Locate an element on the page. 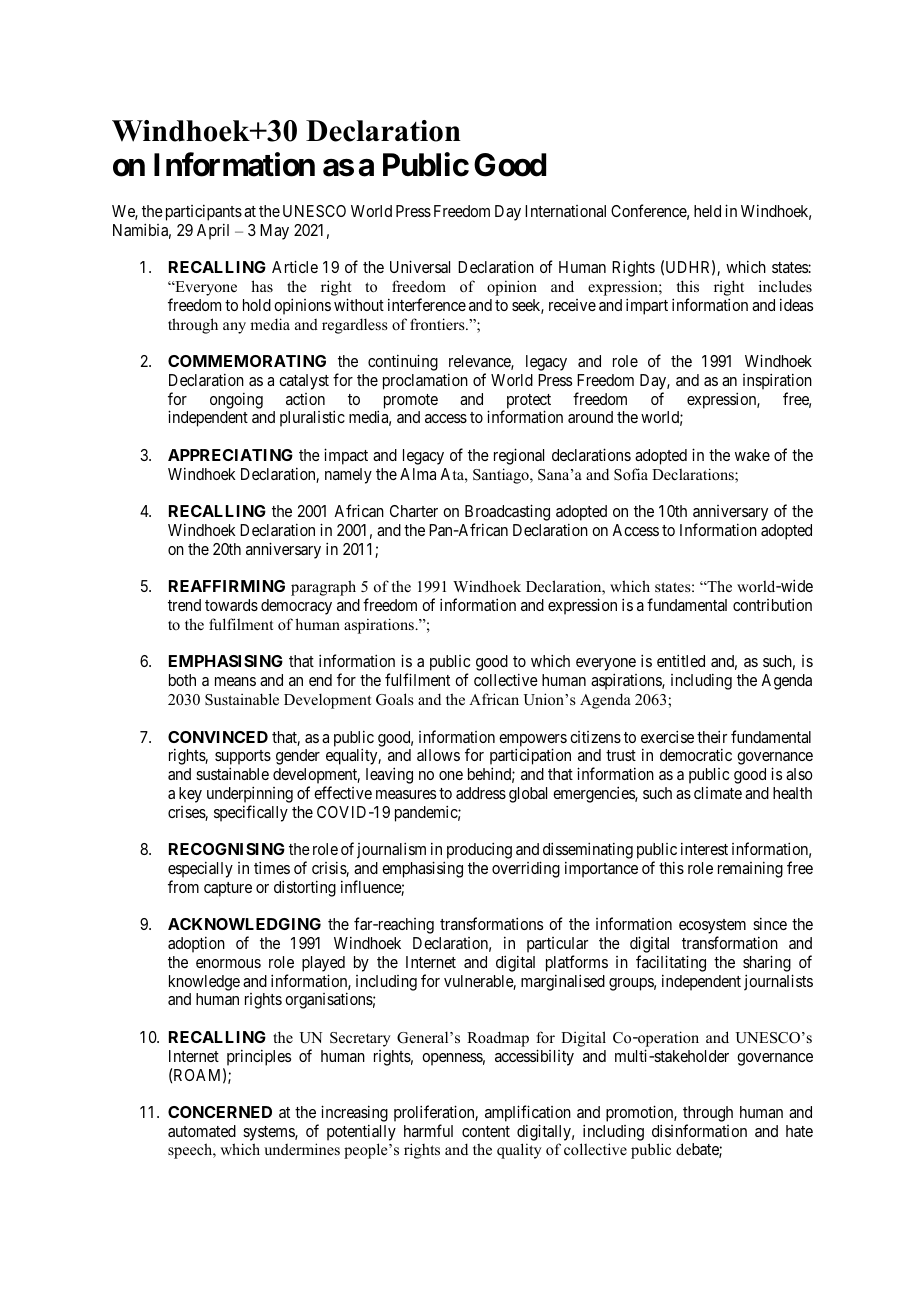 Image resolution: width=924 pixels, height=1309 pixels. contribution is located at coordinates (772, 604).
